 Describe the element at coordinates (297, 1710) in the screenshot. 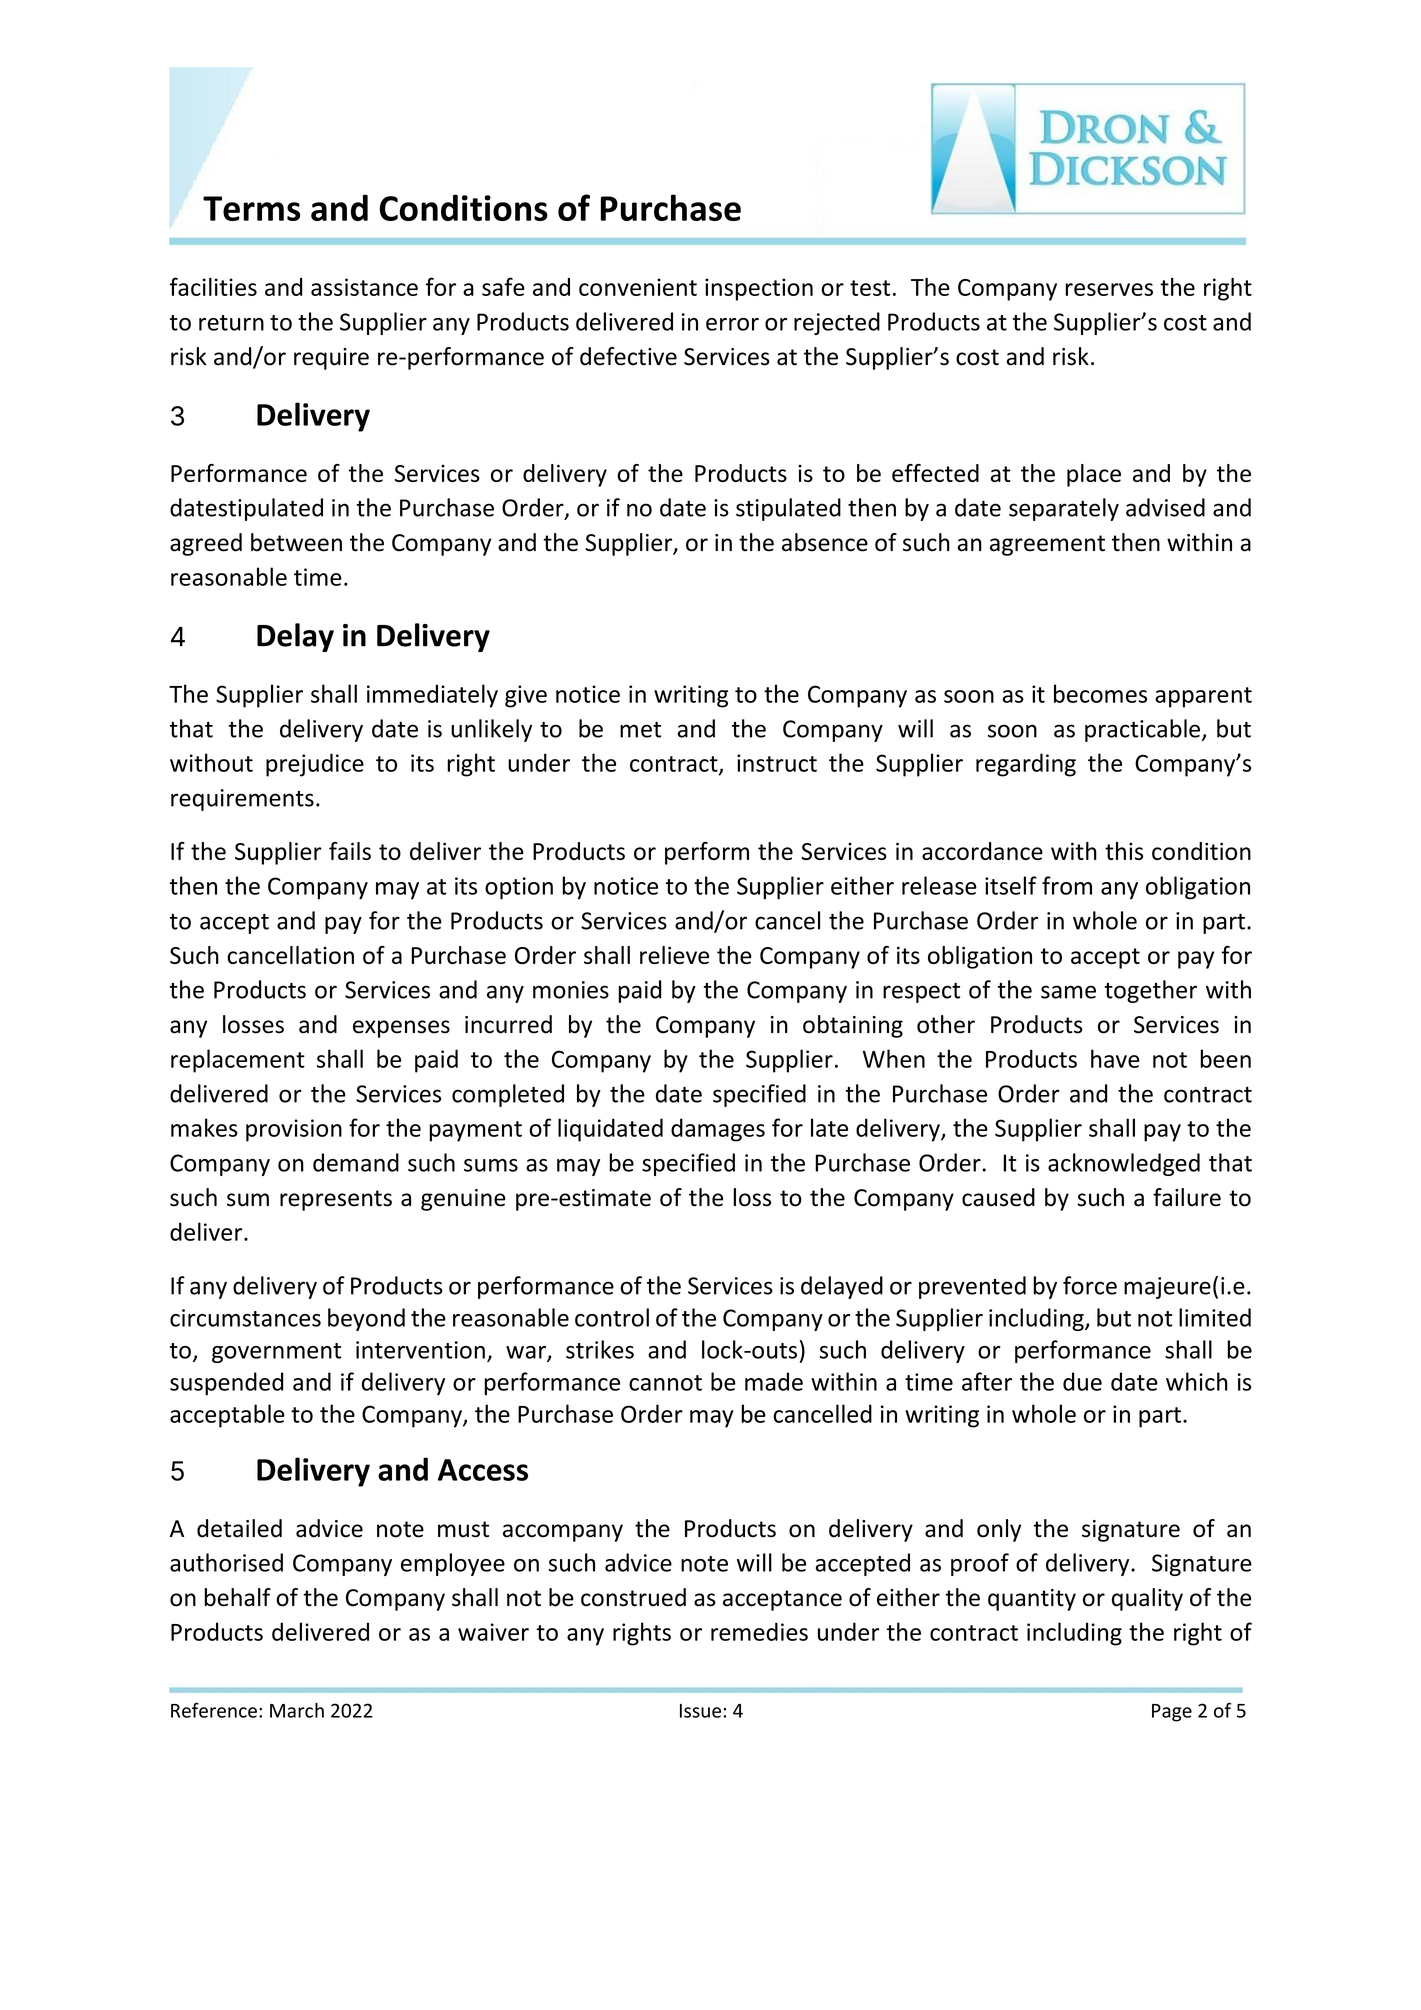

I see `March` at that location.
